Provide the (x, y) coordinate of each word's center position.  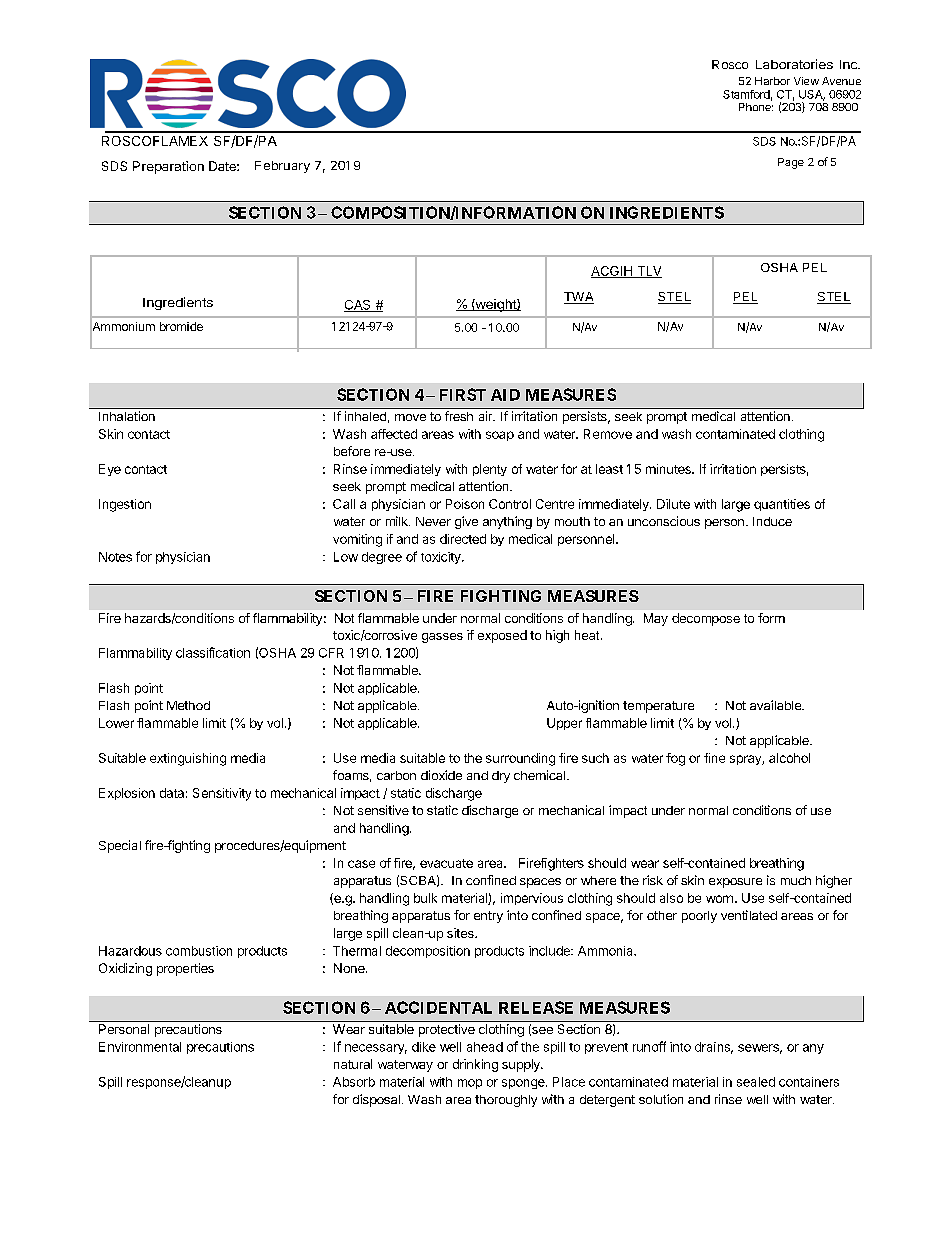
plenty (490, 470)
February (282, 167)
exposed (502, 636)
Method (188, 705)
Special (120, 846)
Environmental (140, 1047)
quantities (782, 505)
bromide (181, 326)
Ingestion (125, 505)
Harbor (772, 81)
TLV (648, 272)
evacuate (446, 863)
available (777, 705)
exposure (735, 883)
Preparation (168, 167)
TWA (579, 298)
